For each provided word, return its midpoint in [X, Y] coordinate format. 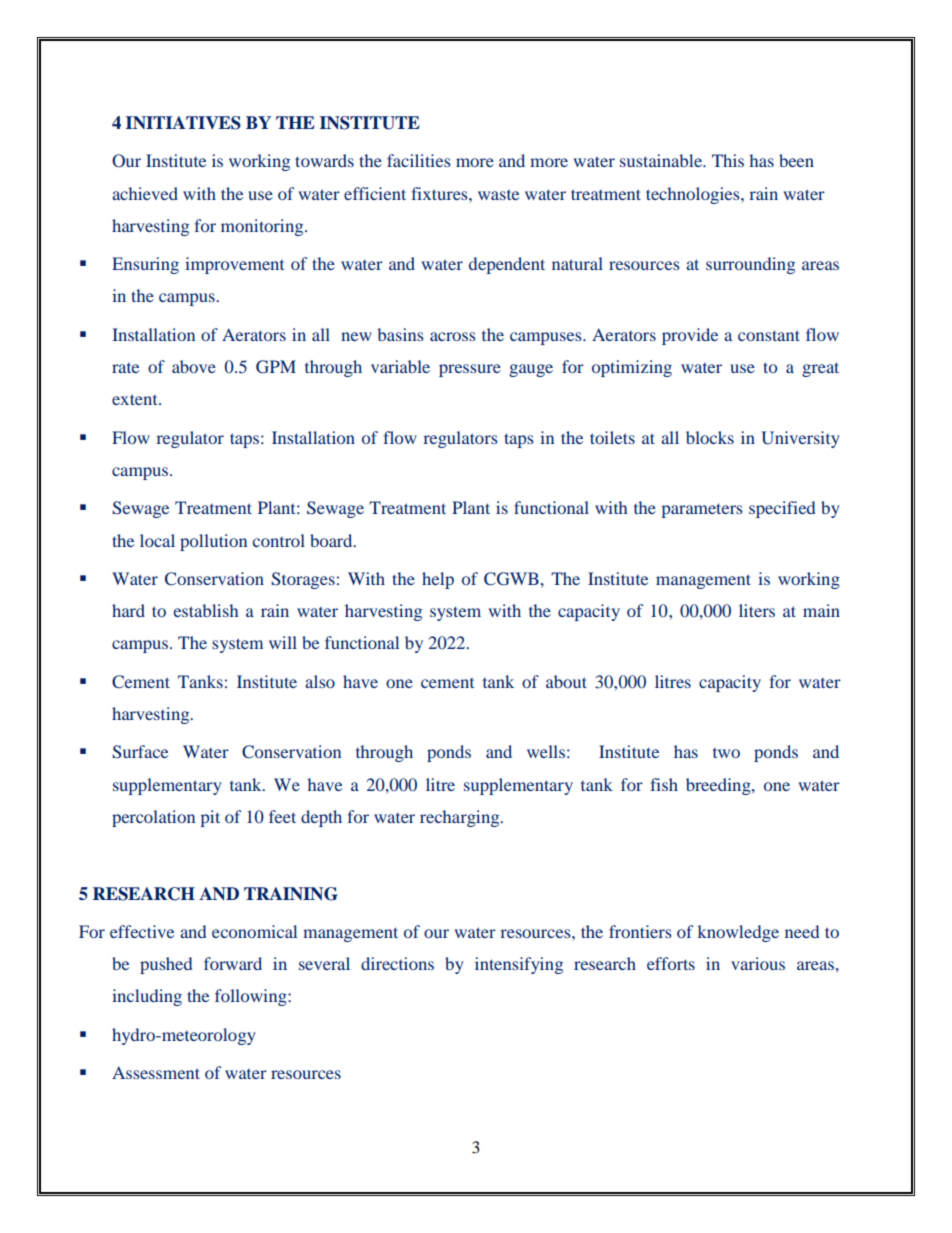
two [726, 753]
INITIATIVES [183, 123]
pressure [470, 370]
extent [136, 399]
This [728, 160]
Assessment [156, 1072]
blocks [710, 437]
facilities [419, 160]
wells [546, 751]
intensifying [519, 965]
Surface [140, 752]
